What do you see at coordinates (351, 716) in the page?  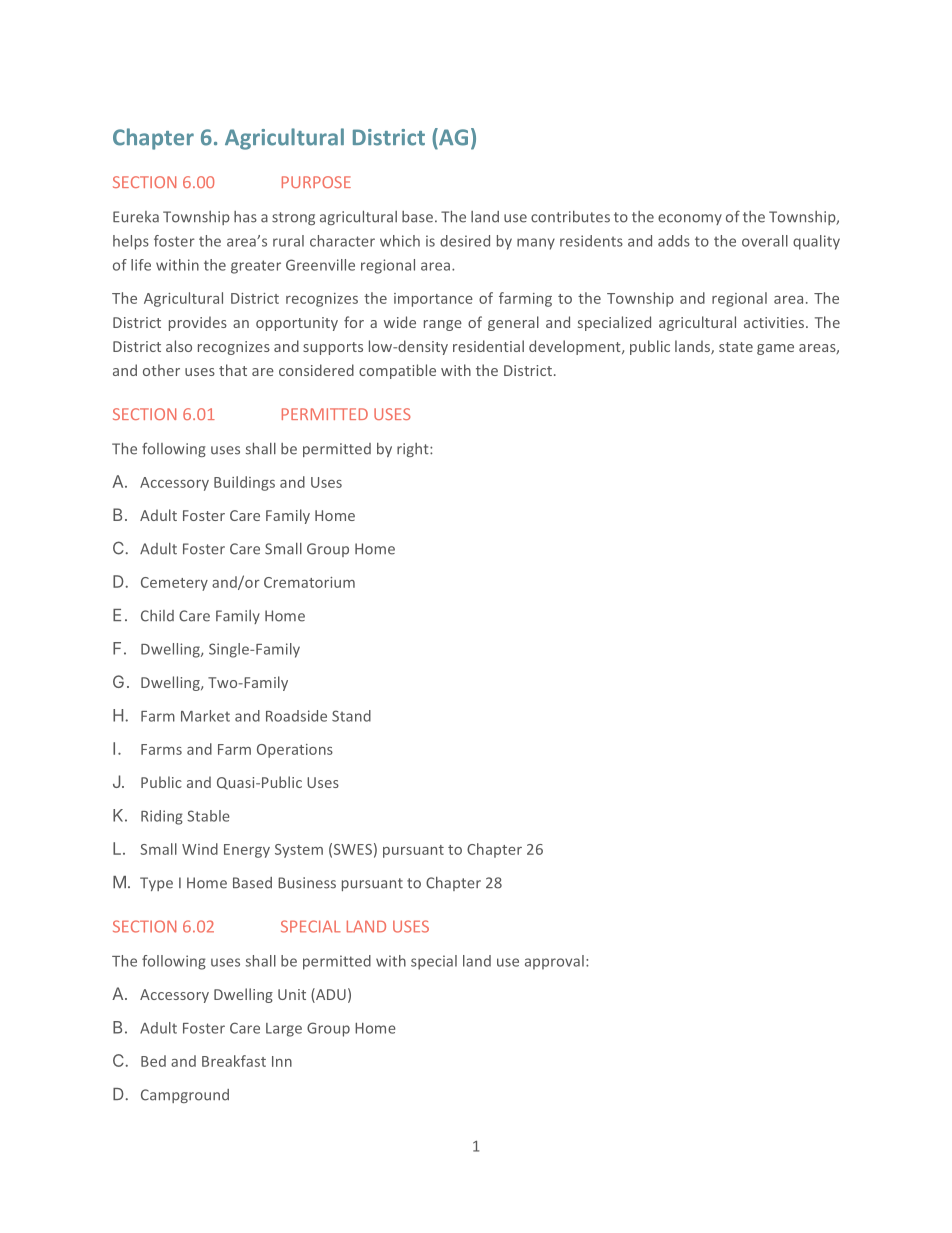 I see `Stand` at bounding box center [351, 716].
